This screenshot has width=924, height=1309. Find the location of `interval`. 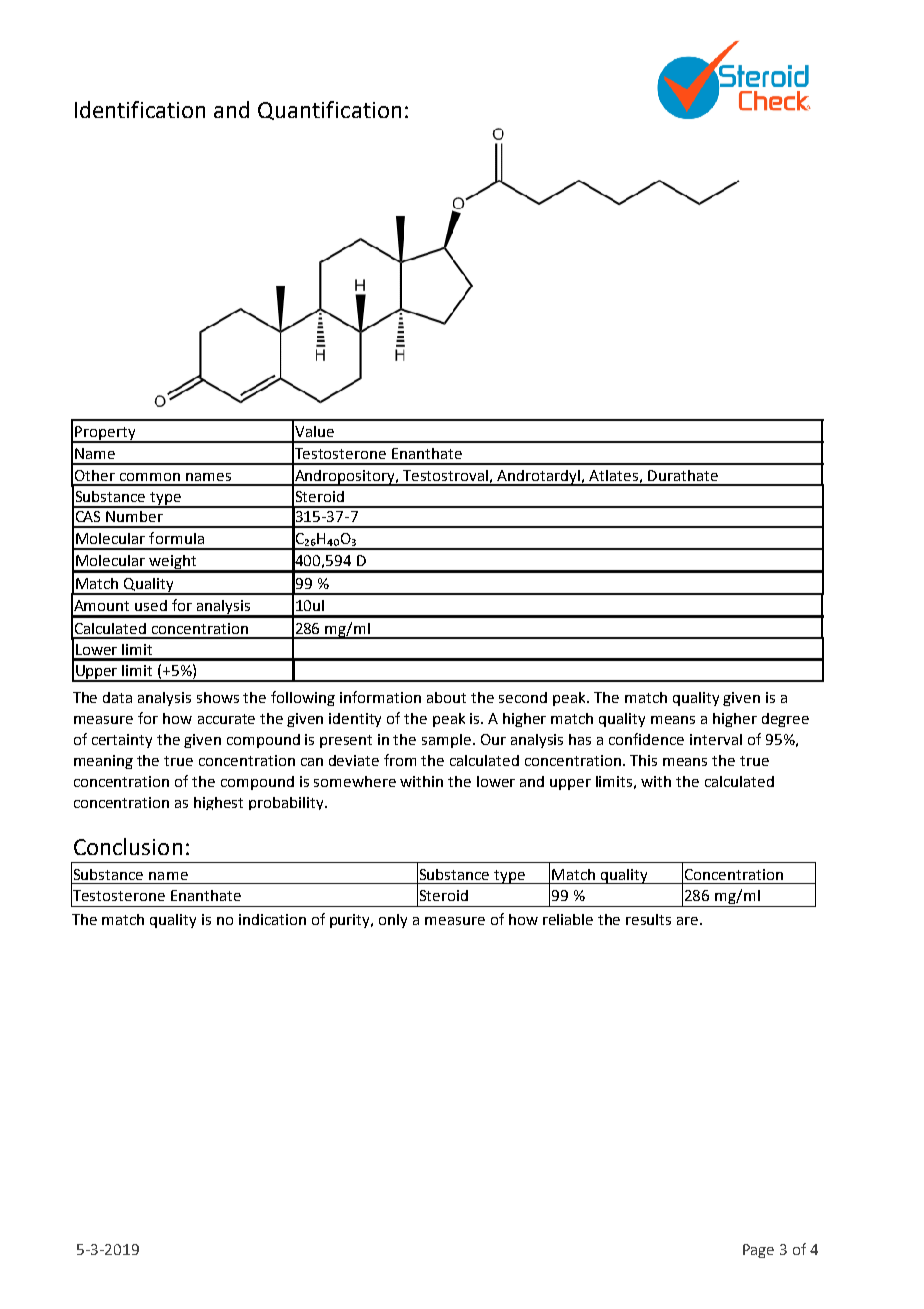

interval is located at coordinates (716, 739).
